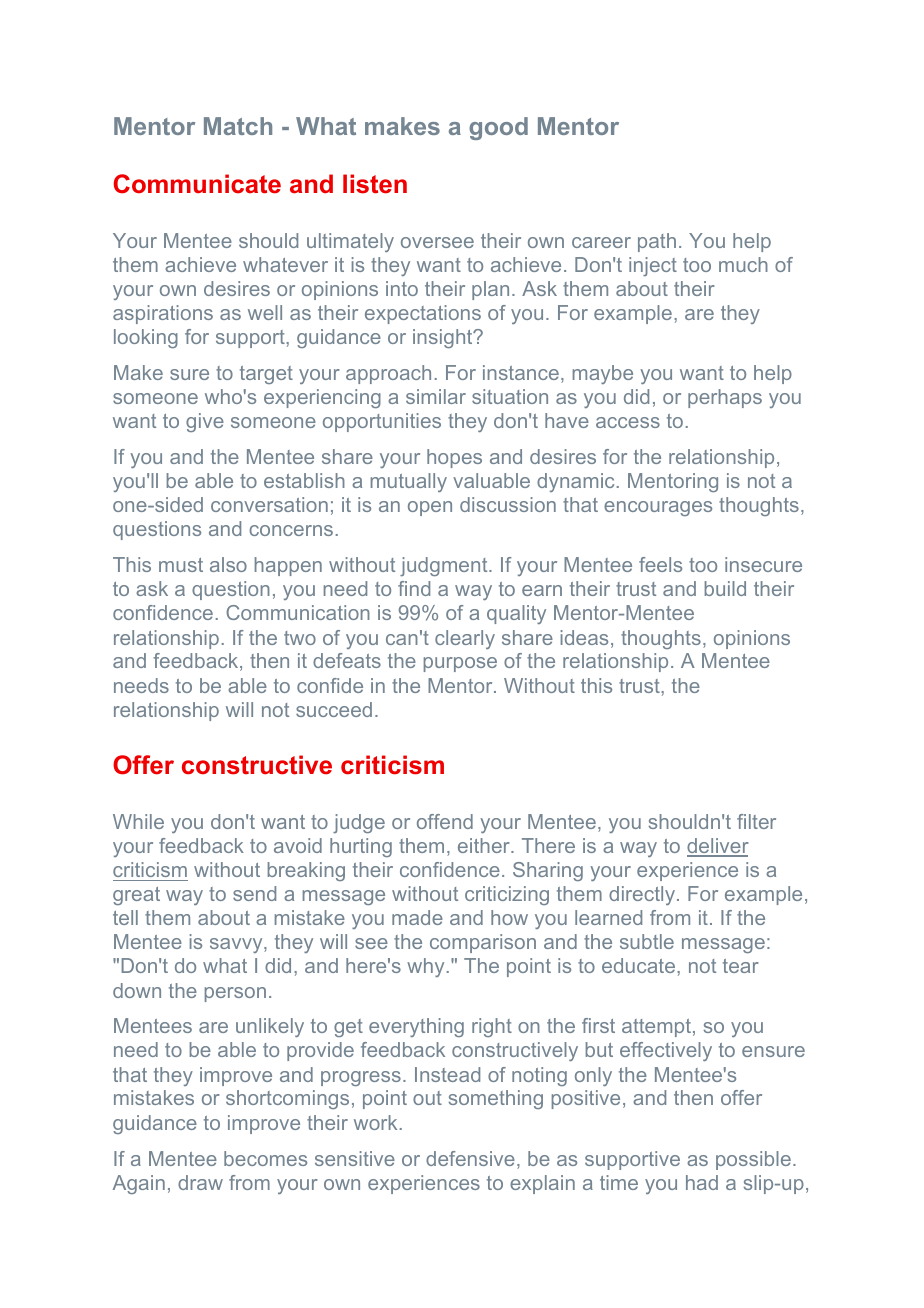 Image resolution: width=924 pixels, height=1308 pixels. I want to click on had, so click(702, 1182).
